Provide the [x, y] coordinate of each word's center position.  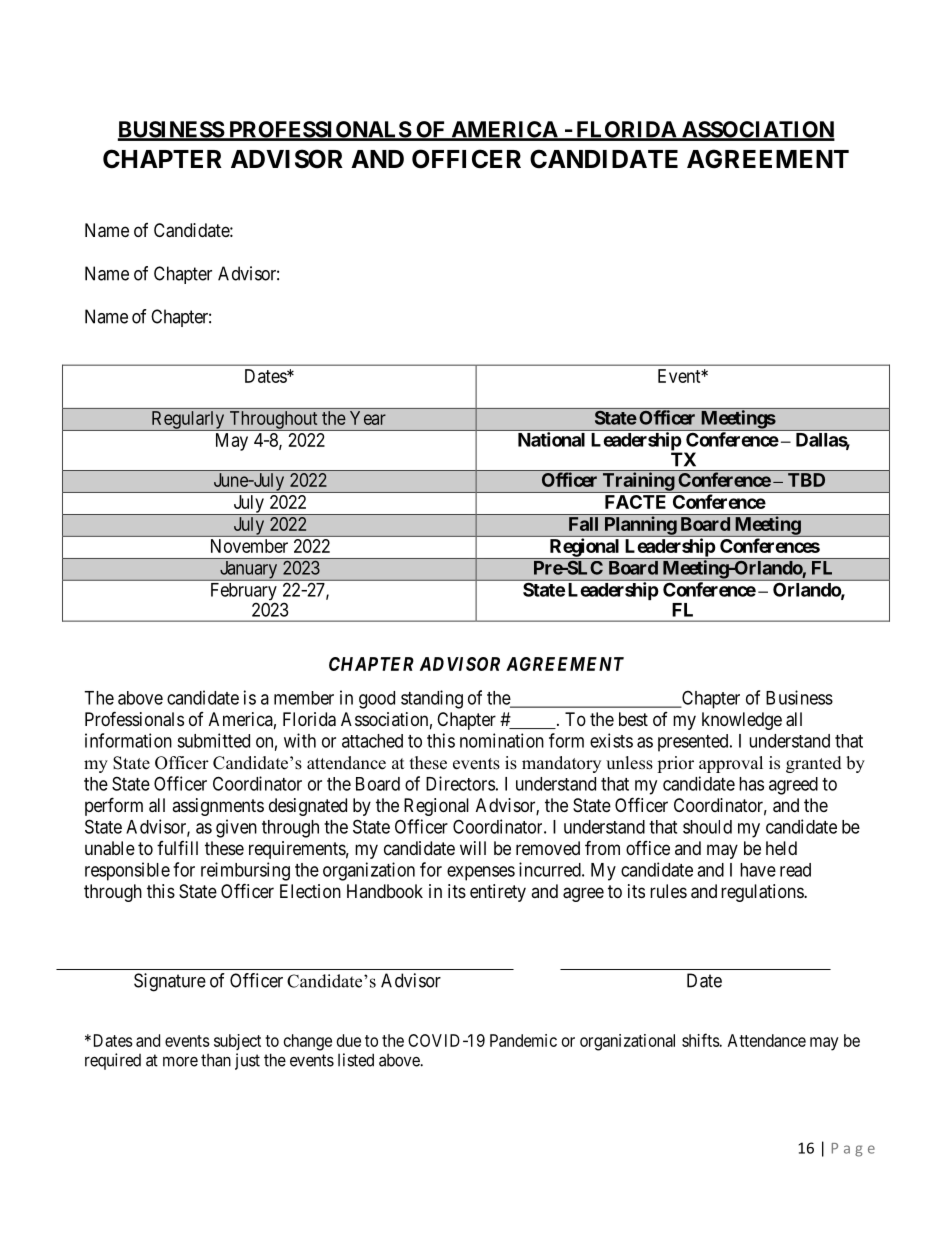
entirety [498, 893]
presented [694, 743]
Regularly [188, 421]
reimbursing [245, 871]
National [551, 439]
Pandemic [523, 1040]
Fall [583, 524]
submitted [213, 740]
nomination [502, 740]
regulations [763, 893]
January [248, 571]
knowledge [742, 721]
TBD [806, 480]
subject [237, 1042]
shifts [701, 1040]
